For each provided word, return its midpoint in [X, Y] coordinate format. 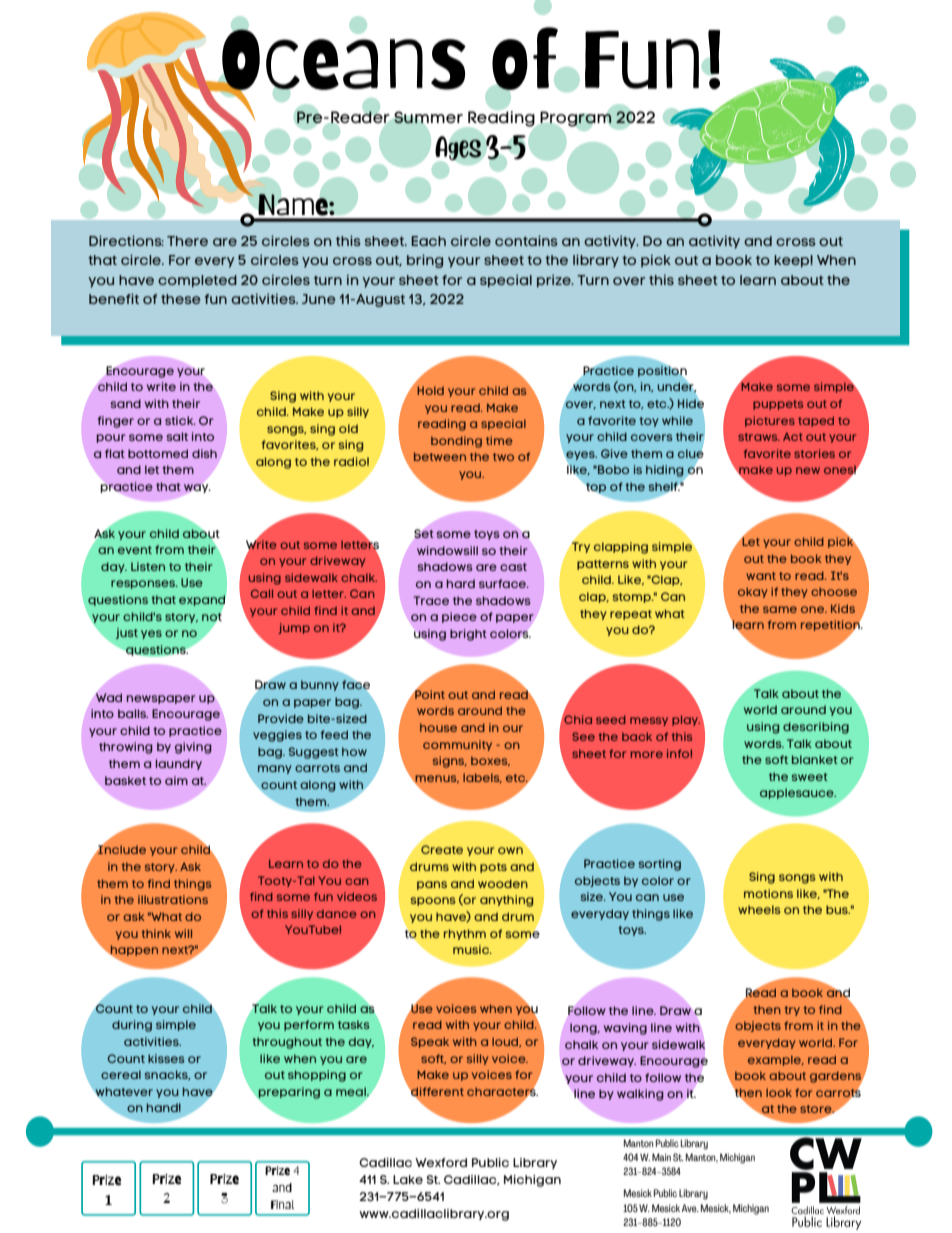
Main [661, 1157]
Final [282, 1204]
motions [768, 893]
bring [425, 261]
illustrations [173, 899]
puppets [778, 405]
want [761, 576]
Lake [408, 1179]
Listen [148, 566]
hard [460, 583]
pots [493, 868]
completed [197, 281]
